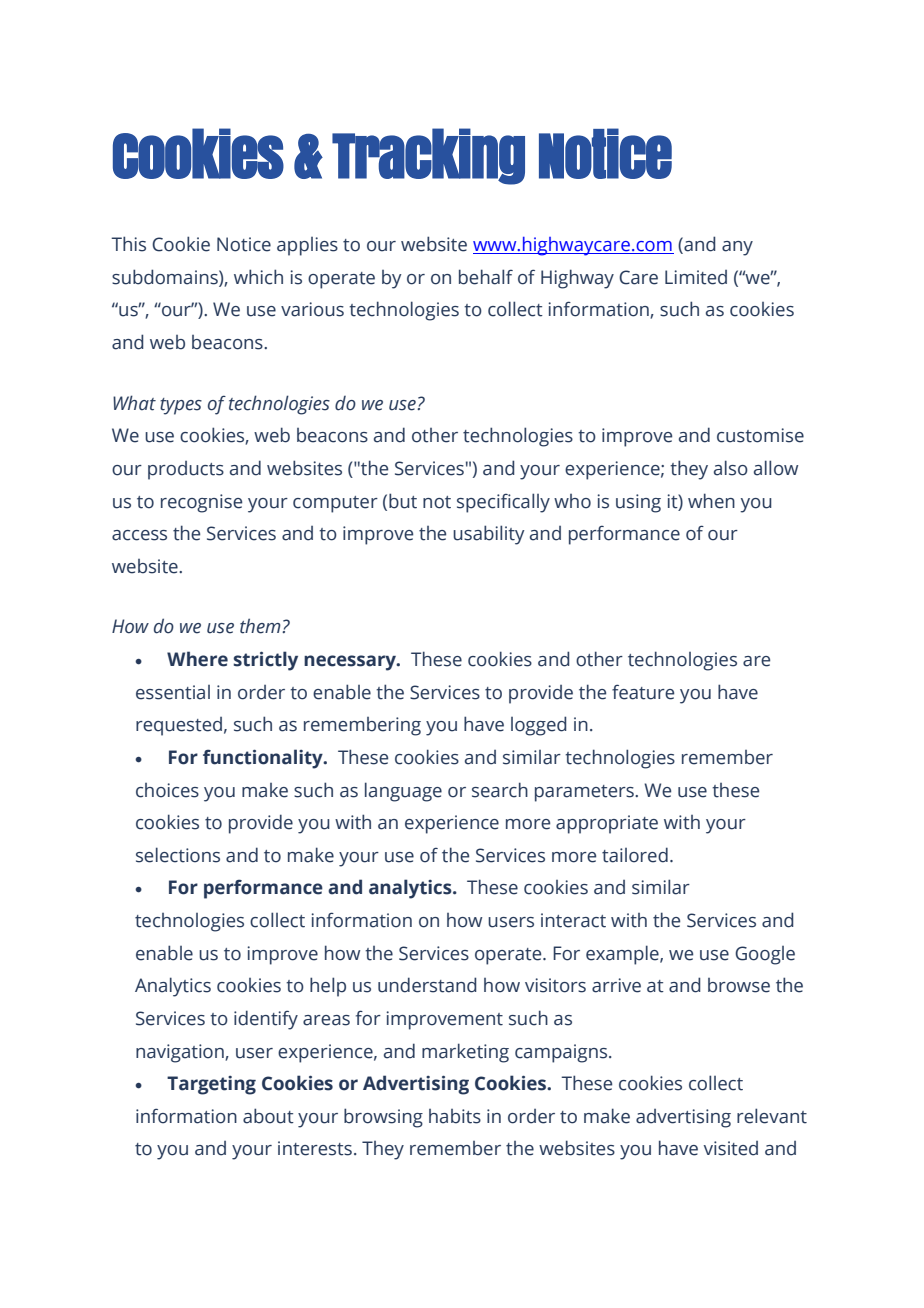 The image size is (924, 1308). What do you see at coordinates (201, 503) in the document?
I see `recognise` at bounding box center [201, 503].
